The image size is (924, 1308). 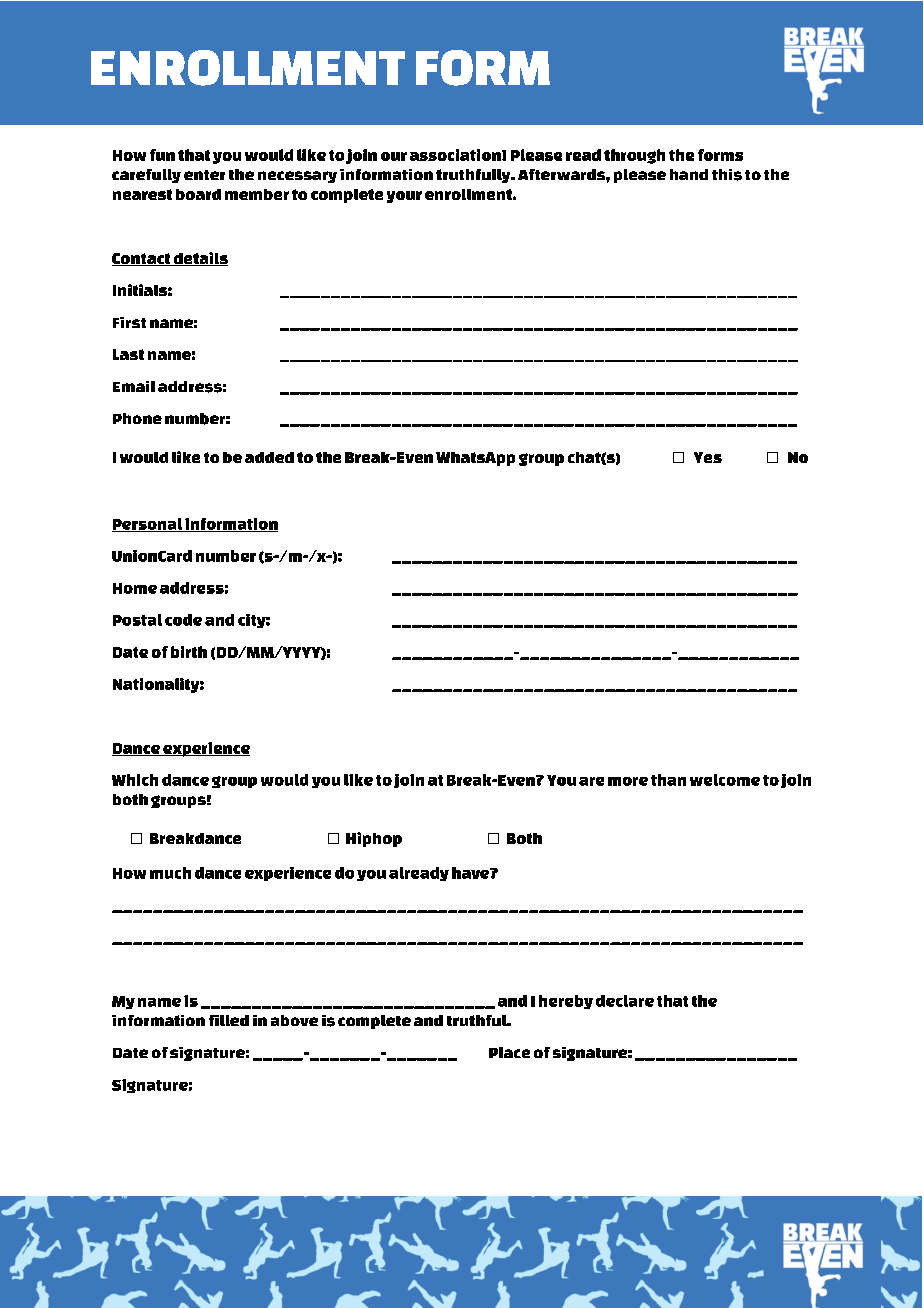 I want to click on Hiphop, so click(x=374, y=839).
